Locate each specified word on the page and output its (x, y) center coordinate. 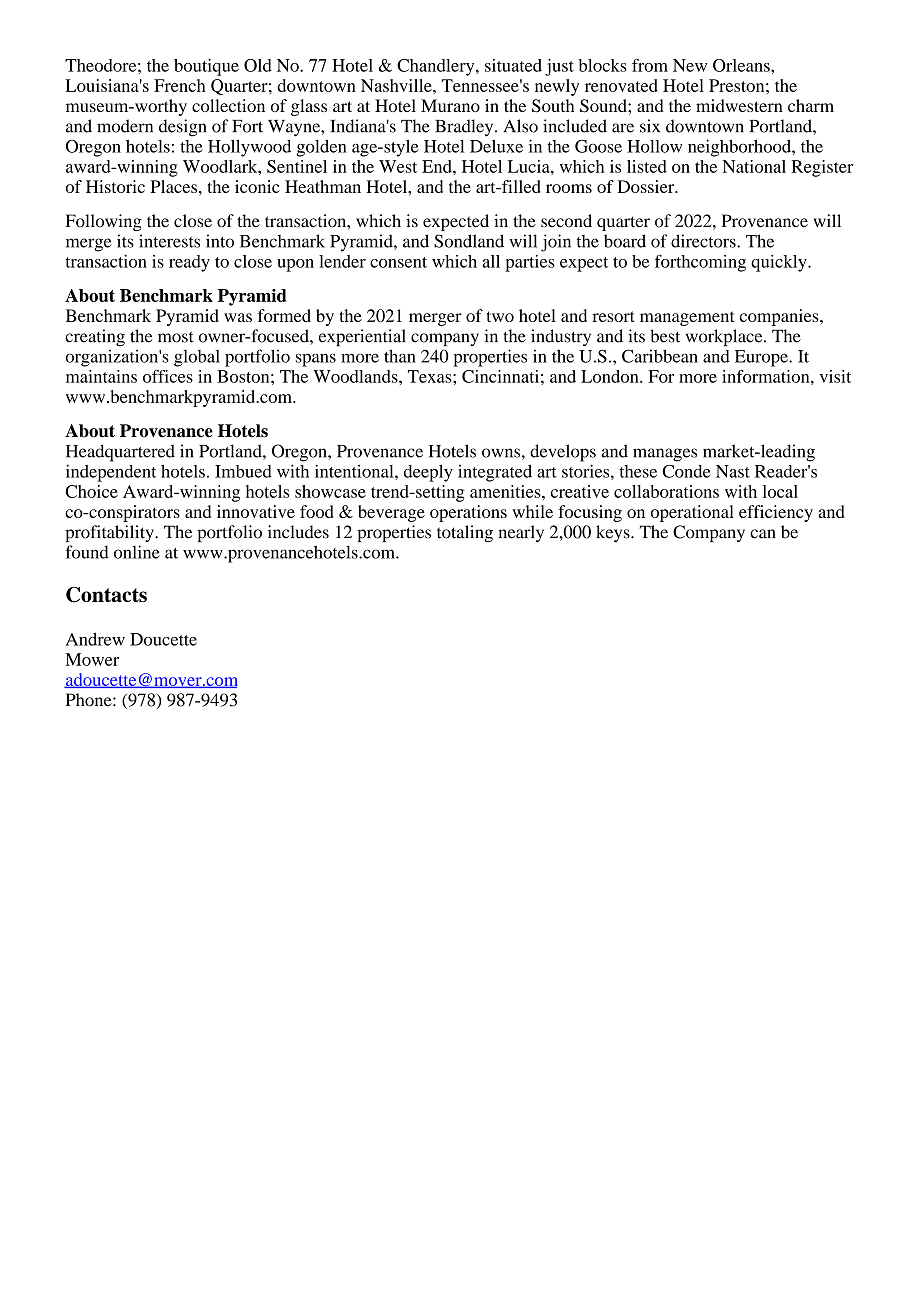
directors (704, 241)
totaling (465, 533)
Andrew (95, 639)
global (197, 358)
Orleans (742, 65)
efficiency (776, 513)
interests (169, 241)
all (491, 261)
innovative (256, 511)
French (180, 85)
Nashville (397, 85)
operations (468, 513)
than (400, 356)
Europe (762, 358)
